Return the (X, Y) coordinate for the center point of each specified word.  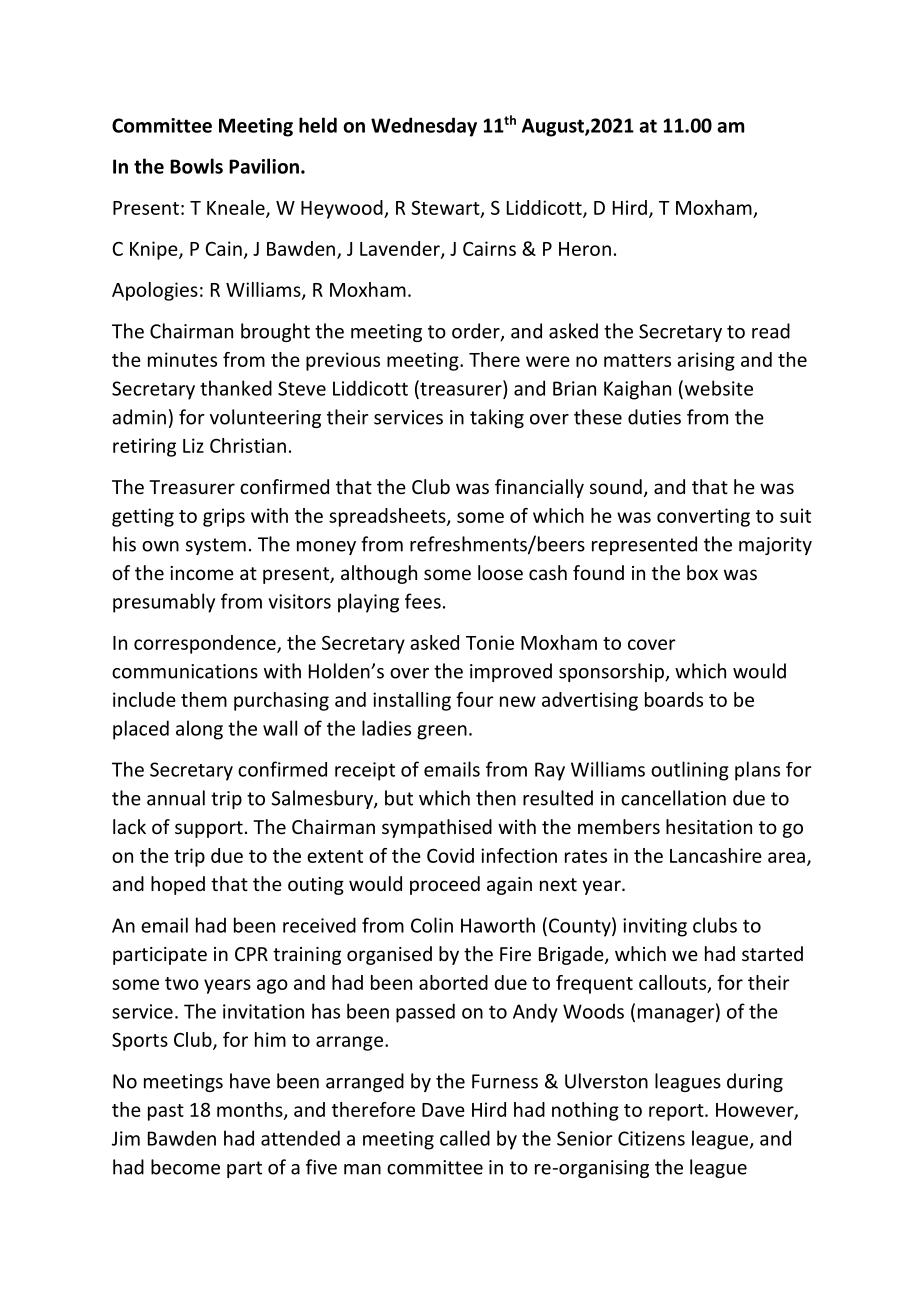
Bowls (196, 166)
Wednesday (424, 127)
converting (703, 517)
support (209, 829)
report (677, 1112)
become (185, 1167)
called (465, 1138)
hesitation (709, 826)
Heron (585, 249)
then (496, 798)
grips (224, 517)
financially (539, 488)
